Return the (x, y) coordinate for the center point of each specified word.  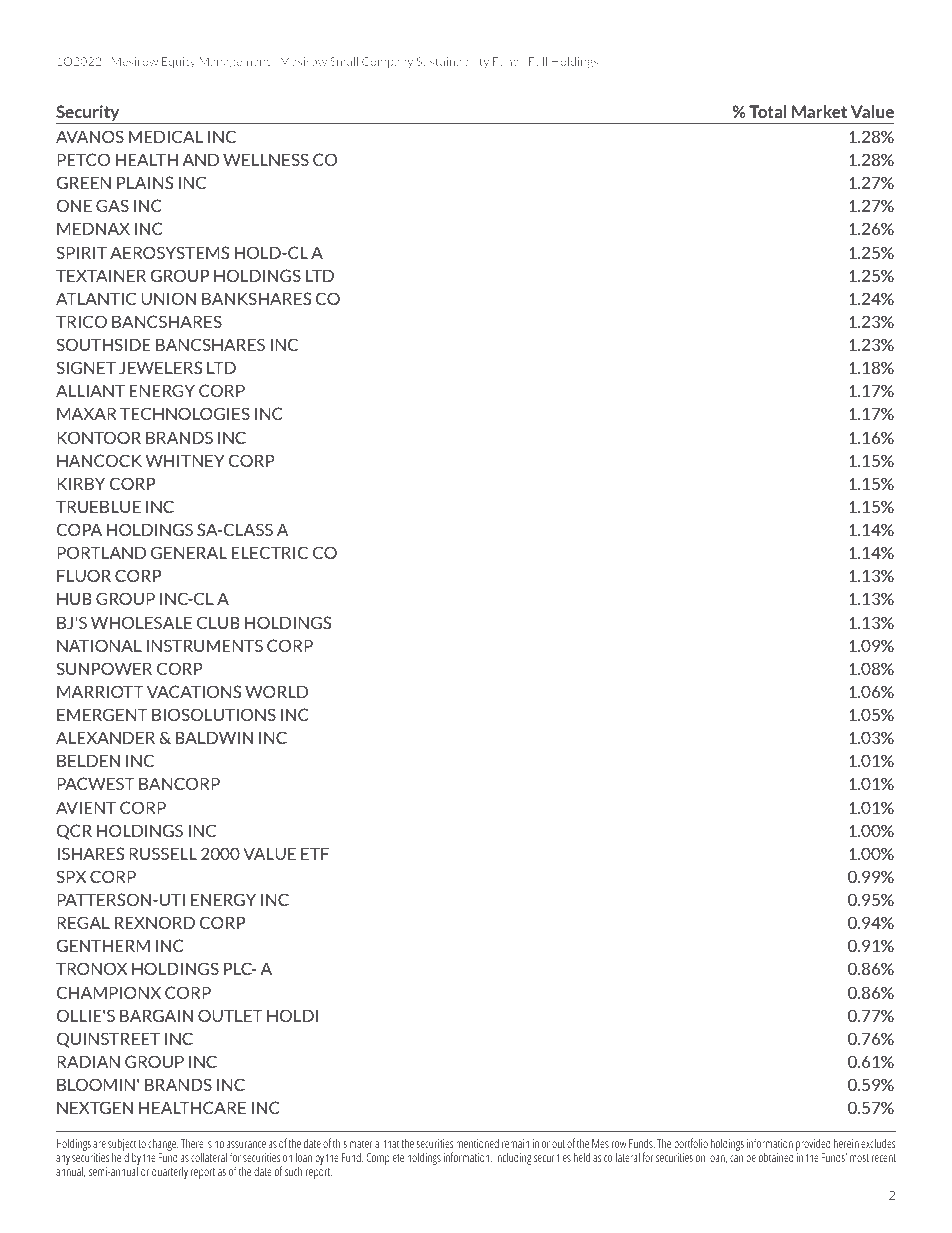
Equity (179, 62)
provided (813, 1146)
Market (819, 111)
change (163, 1146)
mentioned (477, 1143)
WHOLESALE (141, 622)
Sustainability (453, 62)
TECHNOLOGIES (185, 413)
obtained (776, 1157)
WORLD (276, 691)
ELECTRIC (269, 552)
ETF (315, 853)
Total (768, 111)
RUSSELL (163, 853)
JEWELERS (160, 367)
